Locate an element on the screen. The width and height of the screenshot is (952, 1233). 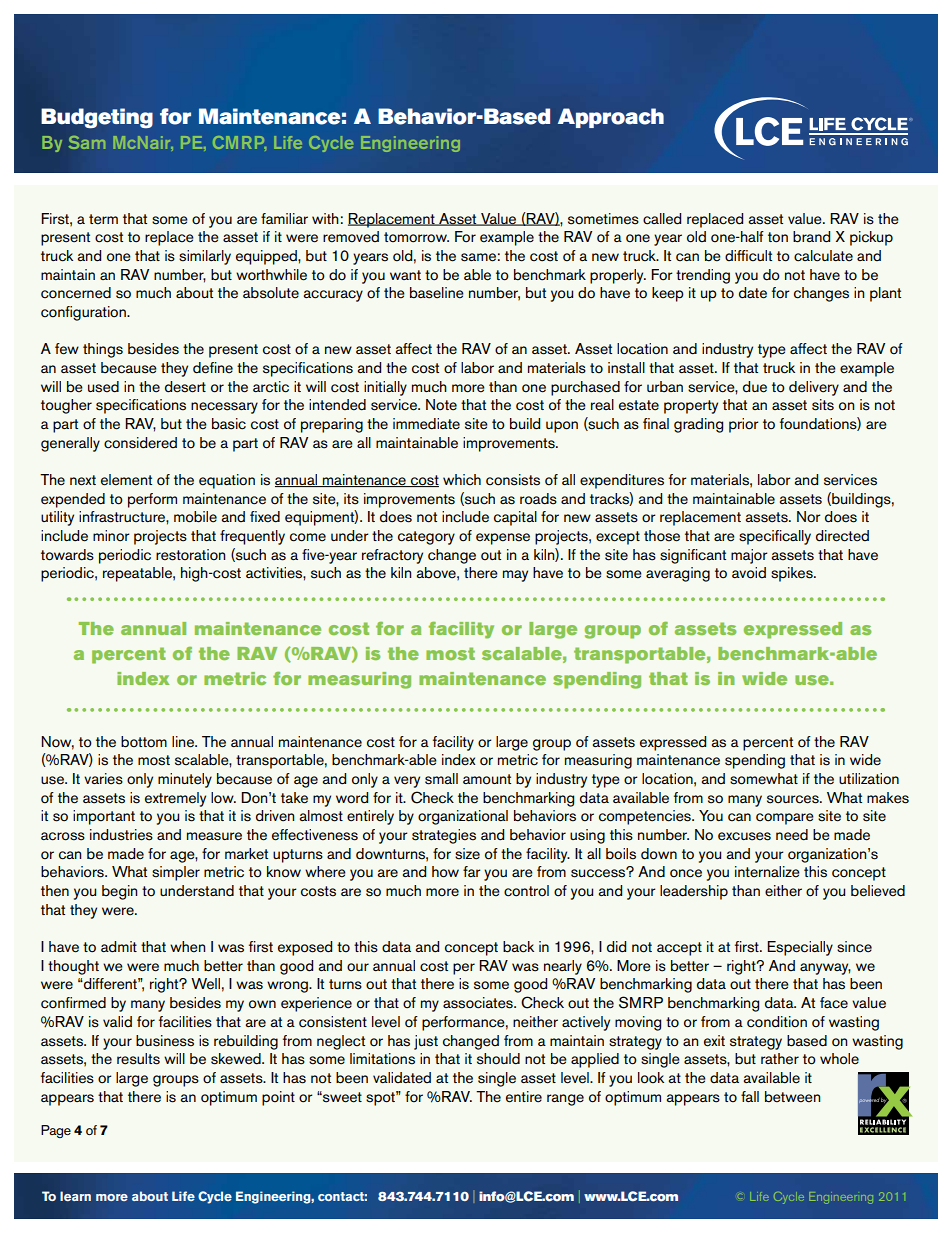
specifically is located at coordinates (775, 537).
